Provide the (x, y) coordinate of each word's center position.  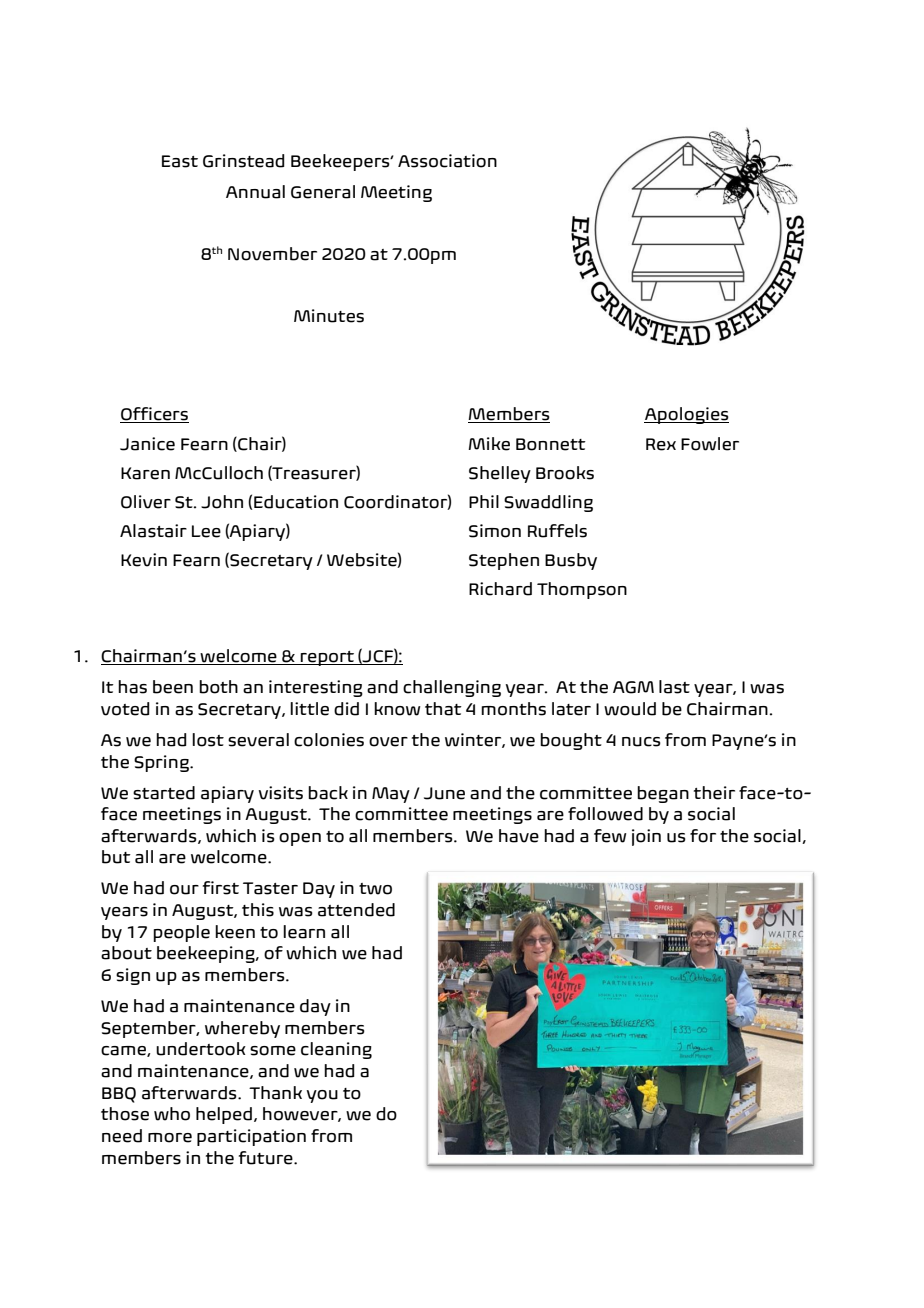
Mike (489, 444)
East (180, 161)
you (322, 1096)
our (184, 890)
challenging (452, 688)
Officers (154, 415)
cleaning (336, 1050)
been (173, 687)
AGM (633, 687)
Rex (661, 444)
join (646, 837)
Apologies (686, 415)
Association (447, 161)
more (170, 1138)
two (375, 889)
